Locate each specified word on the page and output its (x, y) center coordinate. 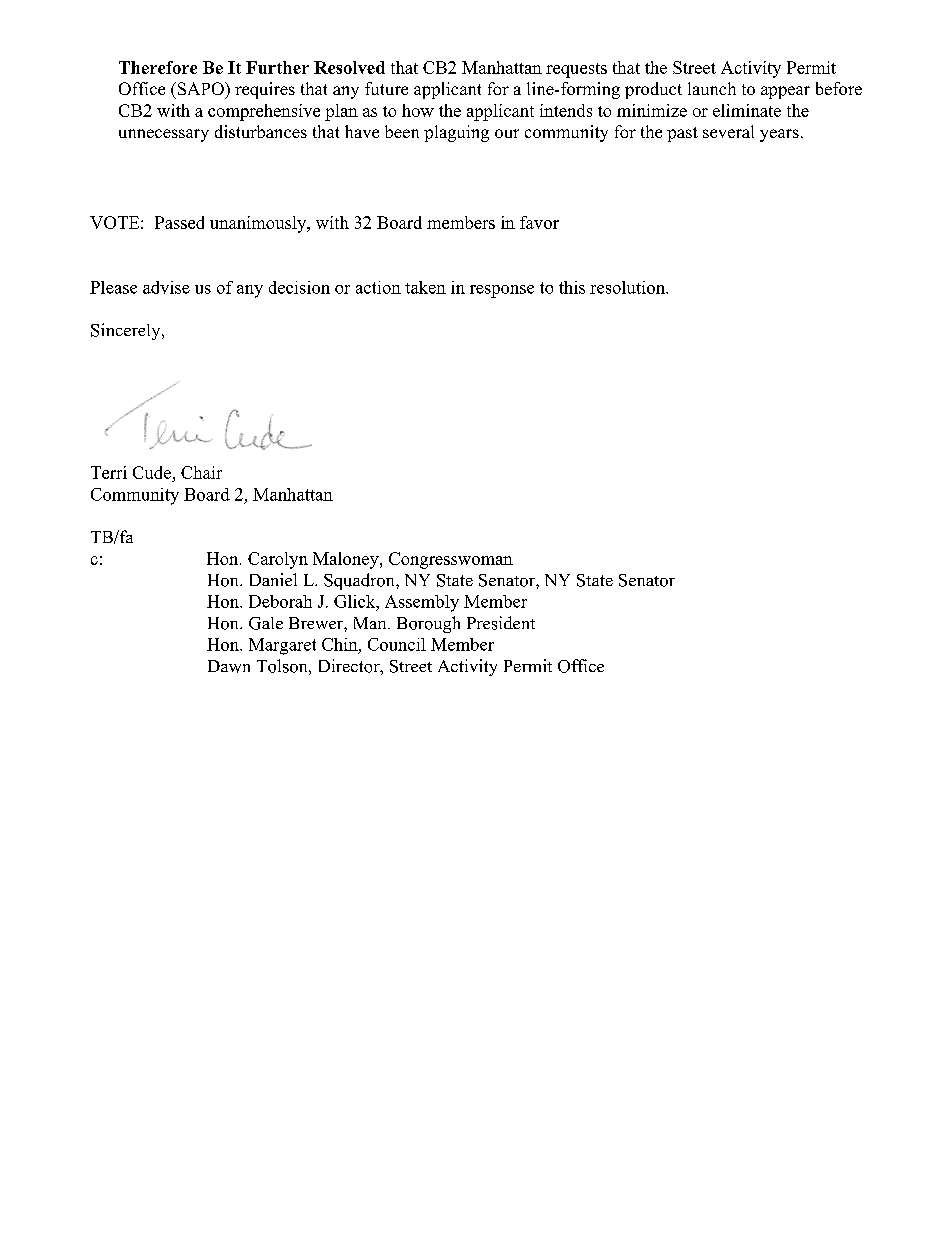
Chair (201, 472)
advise (166, 287)
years (779, 135)
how (418, 110)
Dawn (229, 666)
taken (425, 287)
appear (785, 92)
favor (539, 222)
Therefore (158, 67)
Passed (179, 222)
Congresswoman (451, 560)
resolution (628, 287)
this (572, 287)
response (502, 291)
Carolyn (278, 560)
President (501, 623)
